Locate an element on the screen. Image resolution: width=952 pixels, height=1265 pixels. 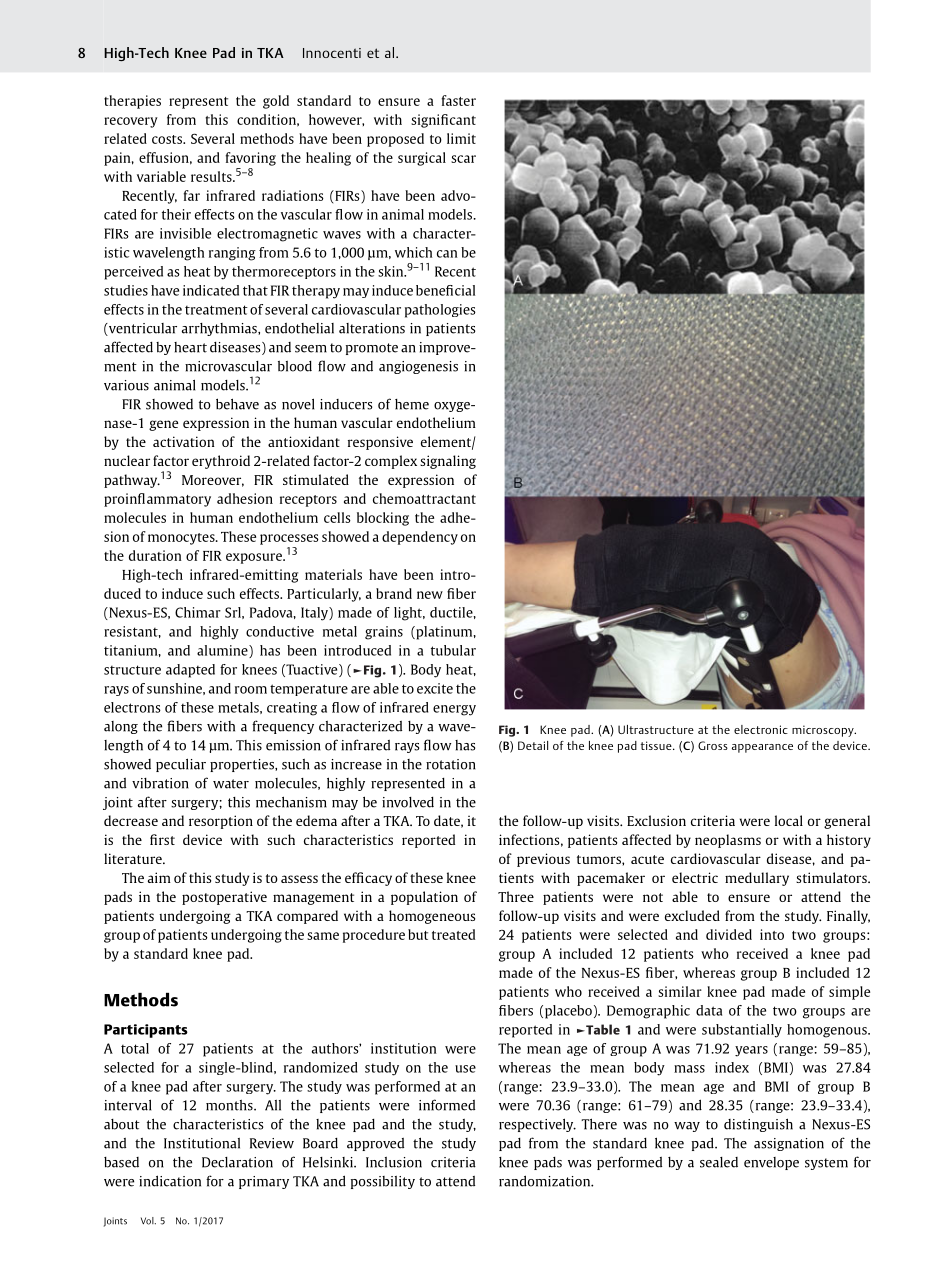
rotation is located at coordinates (451, 764).
